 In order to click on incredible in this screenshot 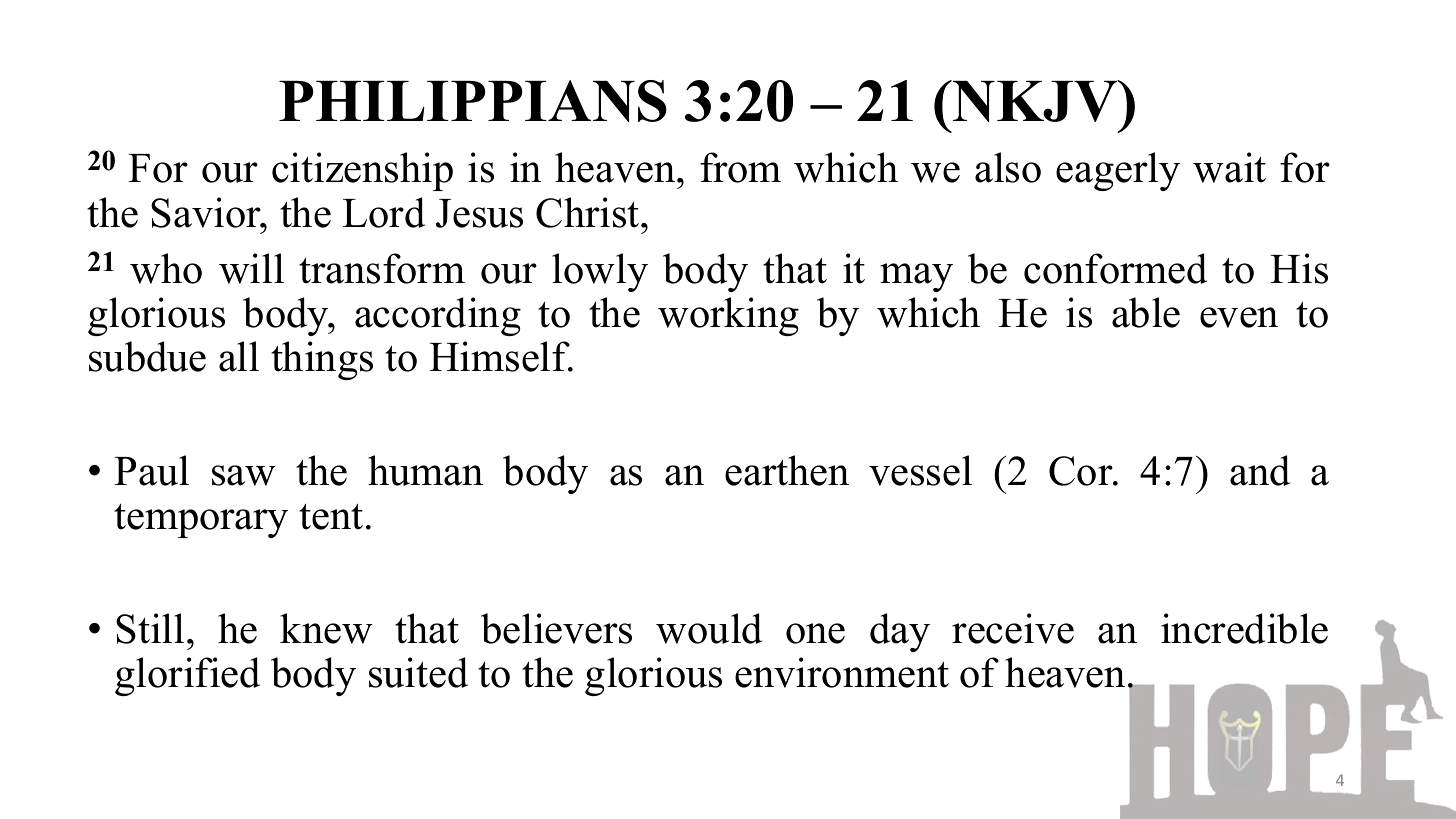, I will do `click(1244, 628)`.
